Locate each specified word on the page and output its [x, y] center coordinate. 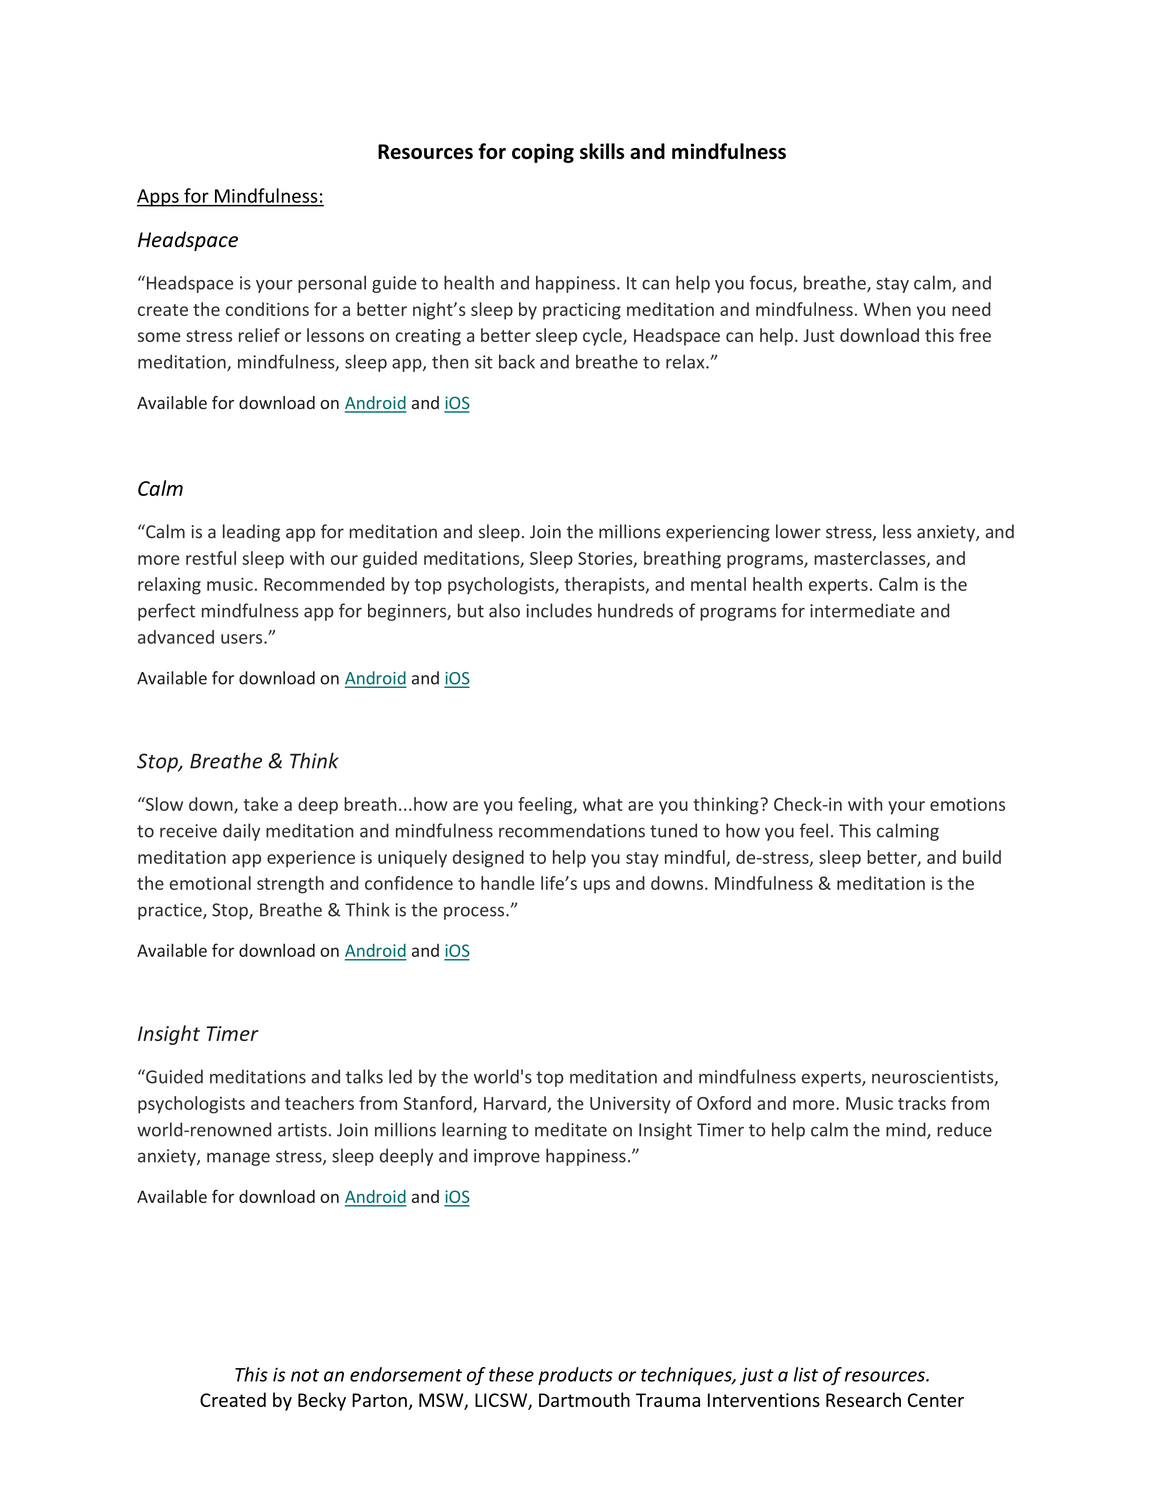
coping [543, 153]
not [305, 1375]
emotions [967, 804]
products [575, 1376]
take [261, 804]
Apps [159, 198]
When [887, 309]
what [603, 804]
